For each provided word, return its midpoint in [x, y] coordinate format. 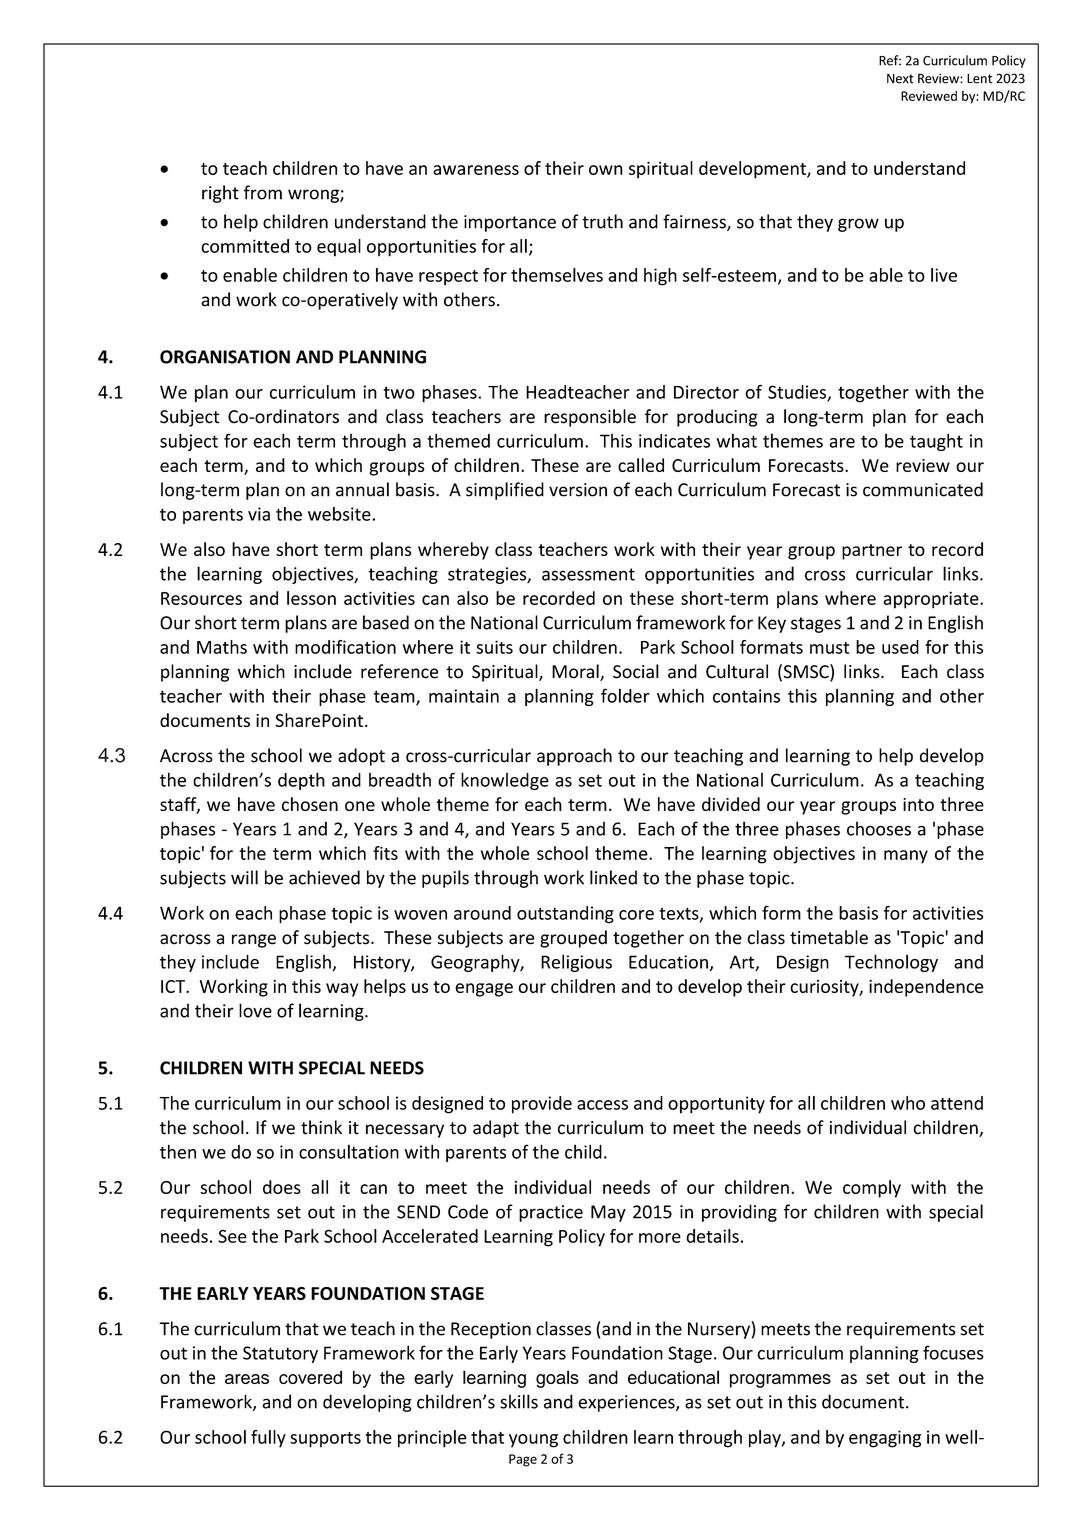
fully [268, 1439]
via [259, 514]
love [255, 1010]
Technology [891, 963]
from [263, 192]
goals [557, 1379]
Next [900, 79]
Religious [576, 963]
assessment [588, 574]
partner [872, 552]
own [606, 170]
